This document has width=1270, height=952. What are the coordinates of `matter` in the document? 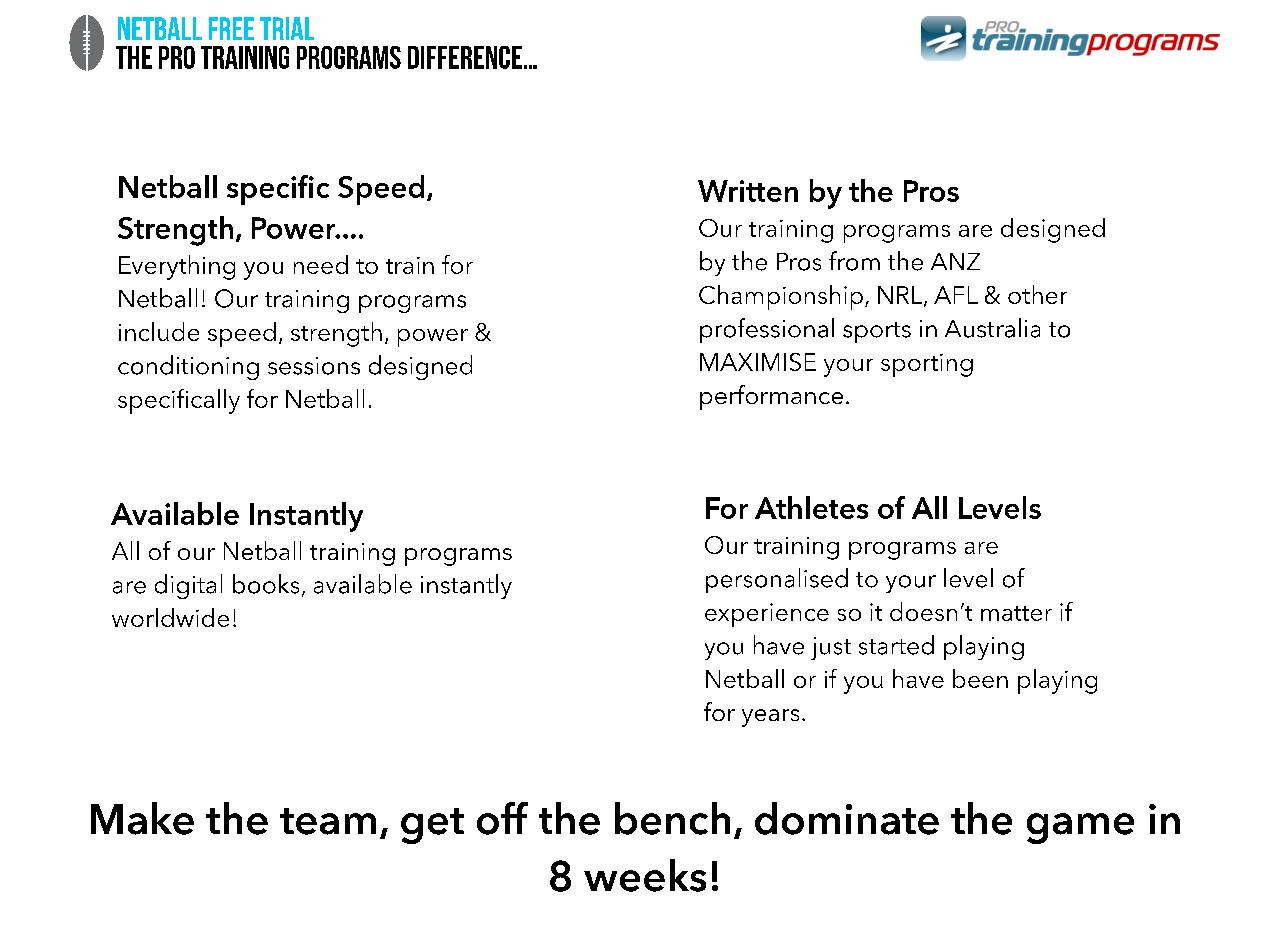 It's located at (1016, 613).
